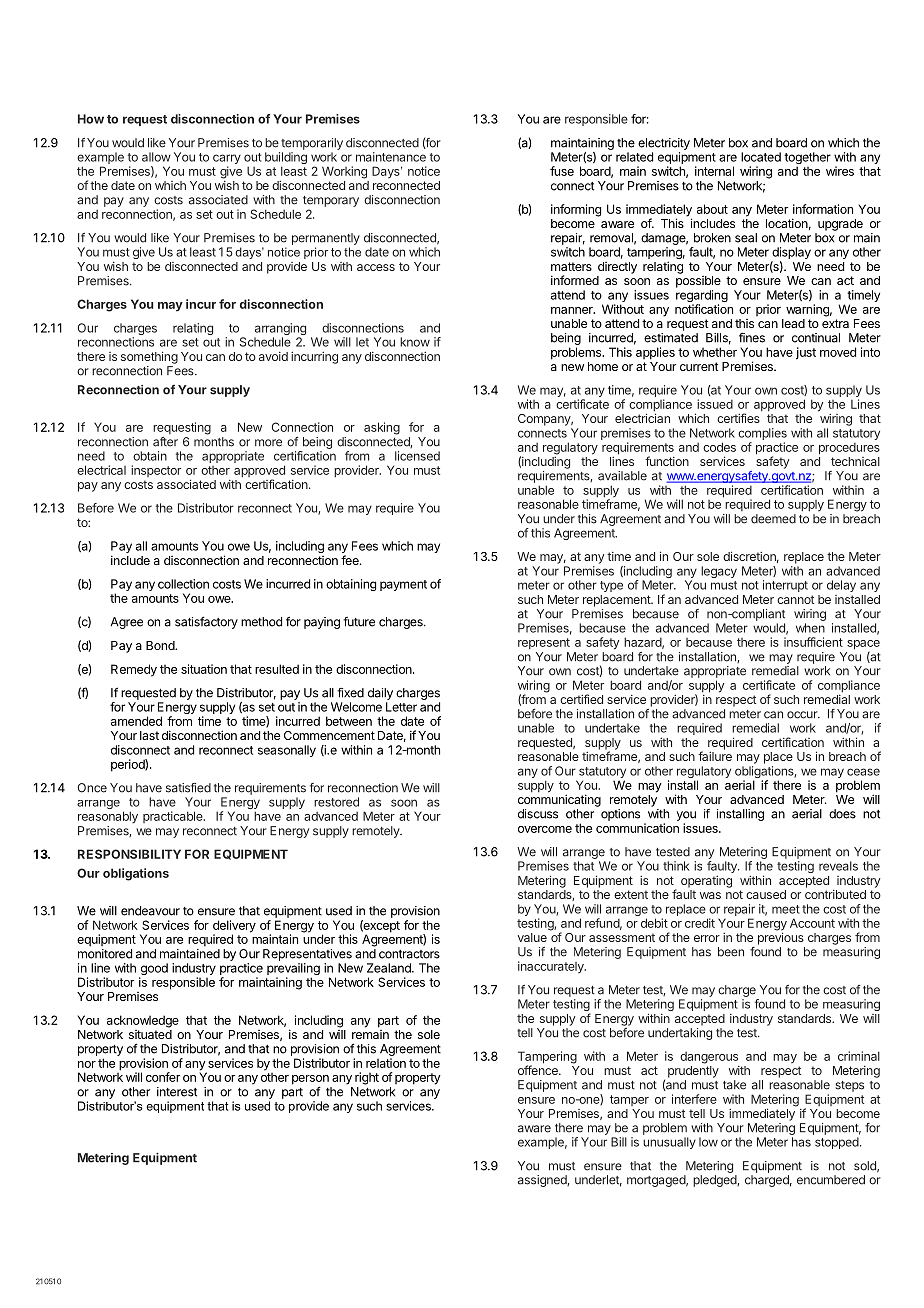  What do you see at coordinates (813, 642) in the page?
I see `insufficient` at bounding box center [813, 642].
